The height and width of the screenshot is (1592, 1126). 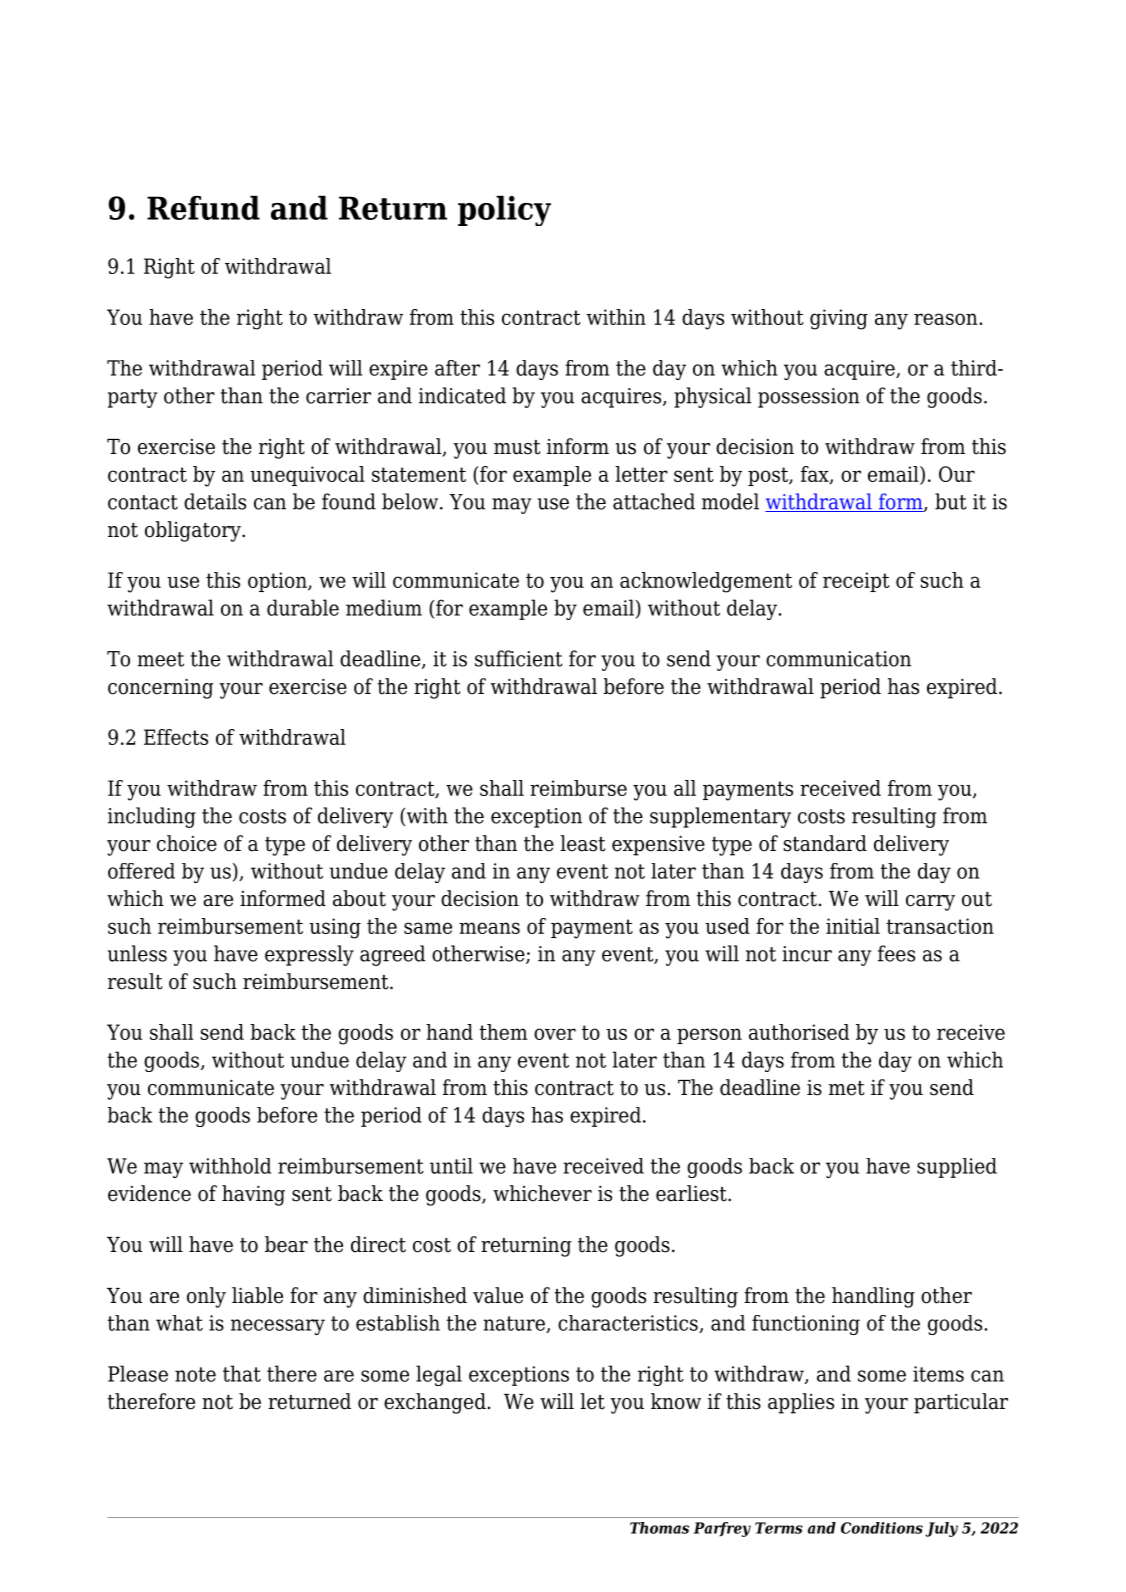 I want to click on Refund, so click(x=203, y=207).
